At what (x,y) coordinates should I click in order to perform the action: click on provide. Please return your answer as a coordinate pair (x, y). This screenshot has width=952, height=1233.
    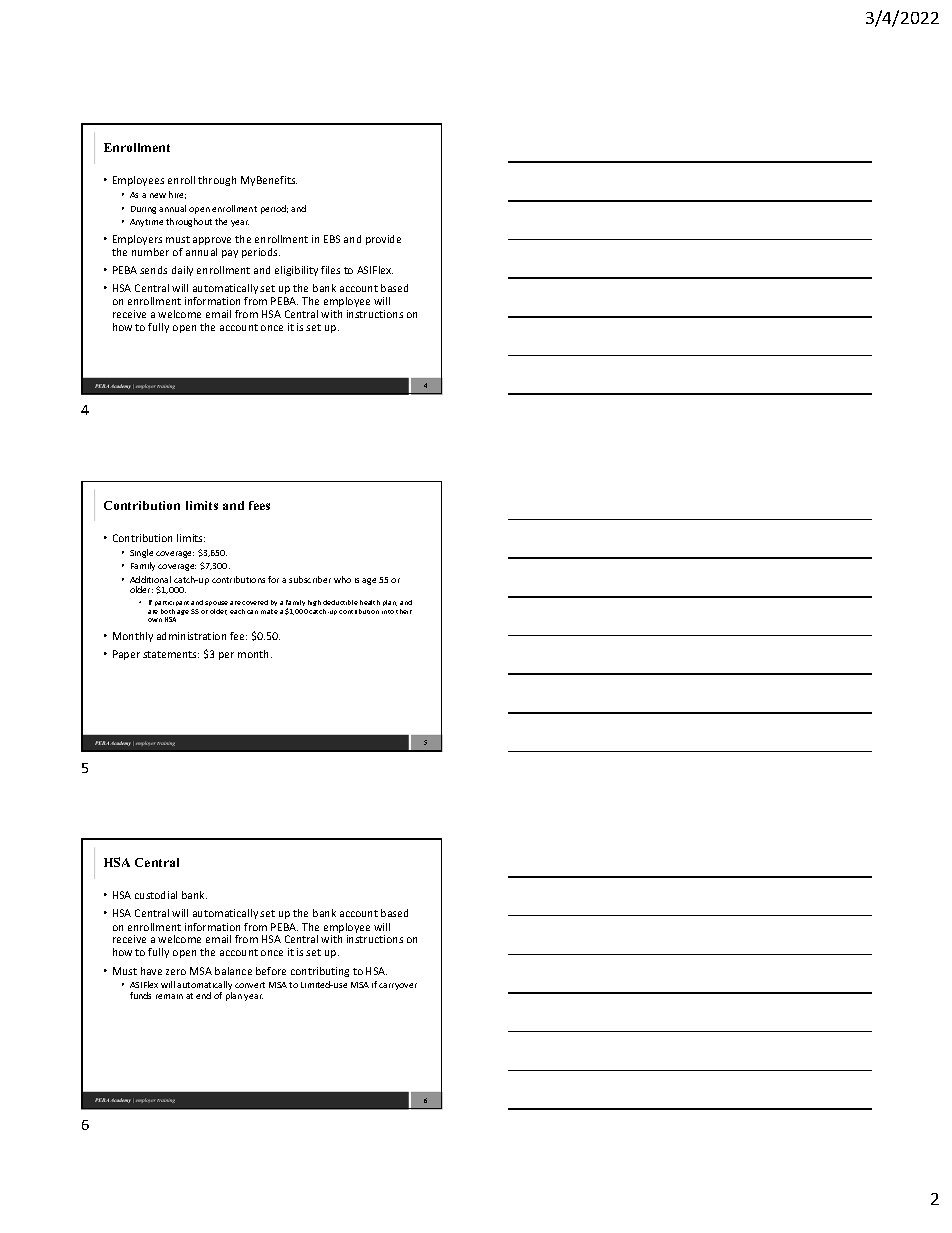
    Looking at the image, I should click on (383, 240).
